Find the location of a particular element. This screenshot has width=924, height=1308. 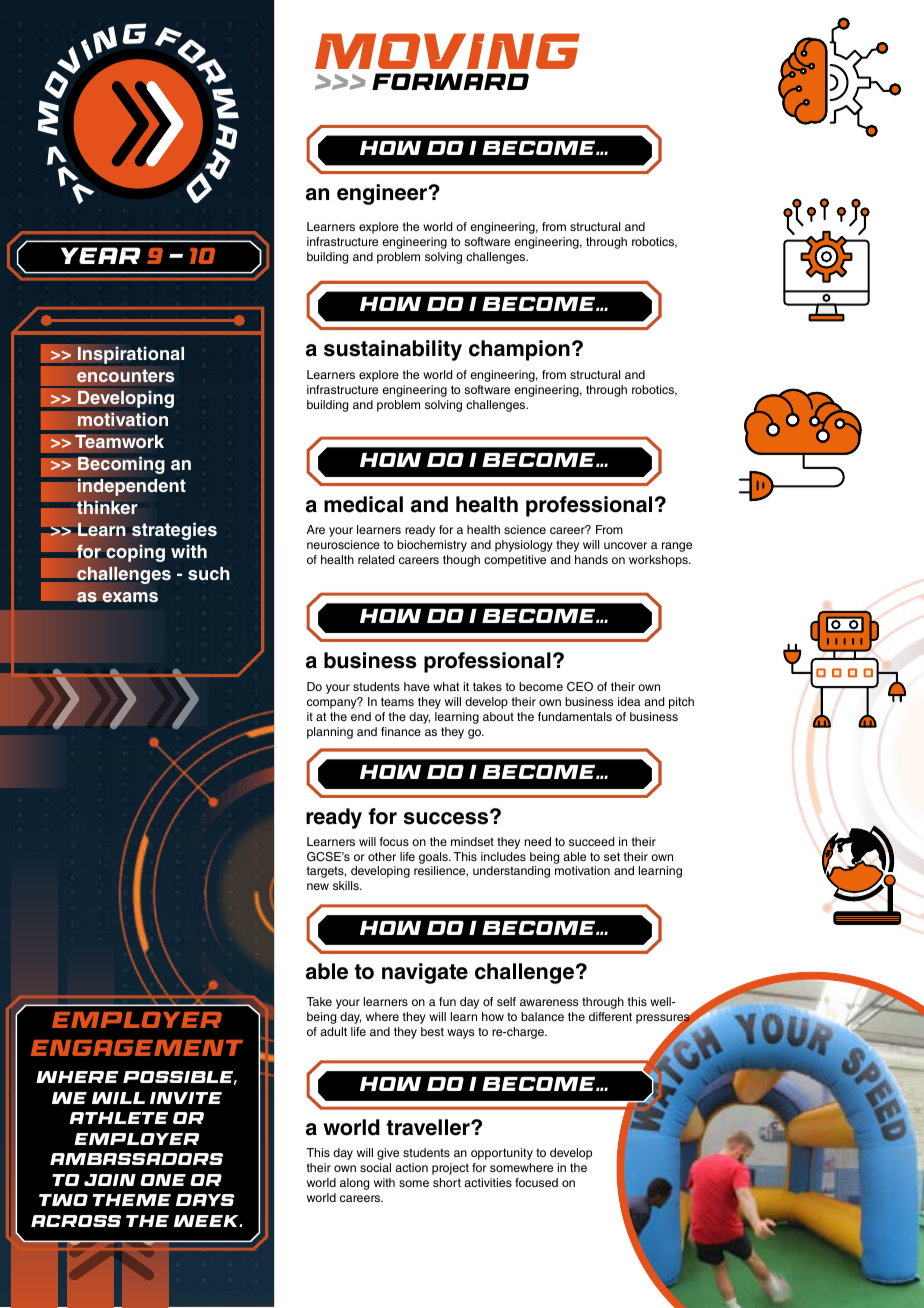

champion is located at coordinates (519, 350).
